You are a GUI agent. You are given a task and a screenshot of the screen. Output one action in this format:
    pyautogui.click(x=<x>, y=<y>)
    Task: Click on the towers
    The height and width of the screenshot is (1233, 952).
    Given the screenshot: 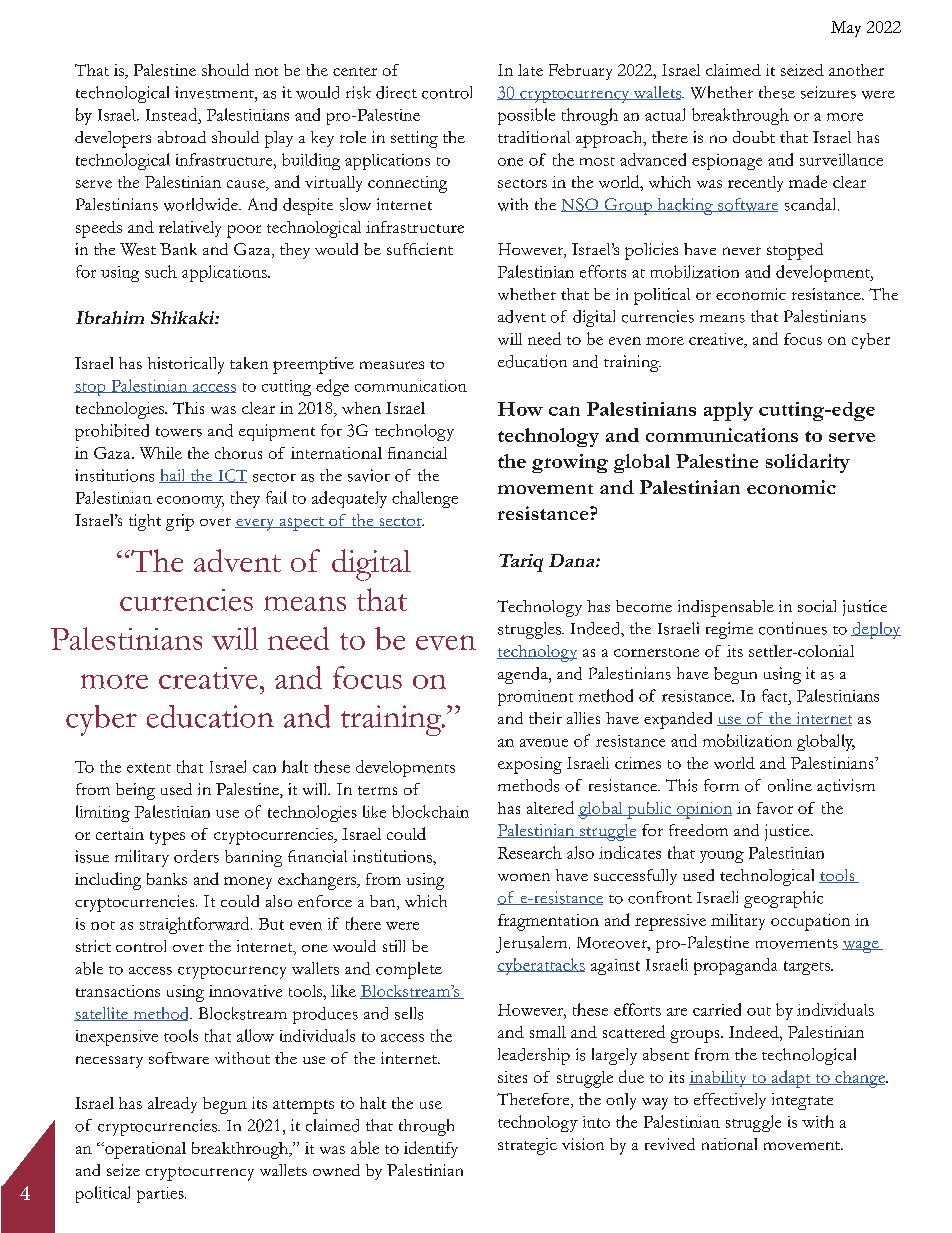 What is the action you would take?
    pyautogui.click(x=179, y=432)
